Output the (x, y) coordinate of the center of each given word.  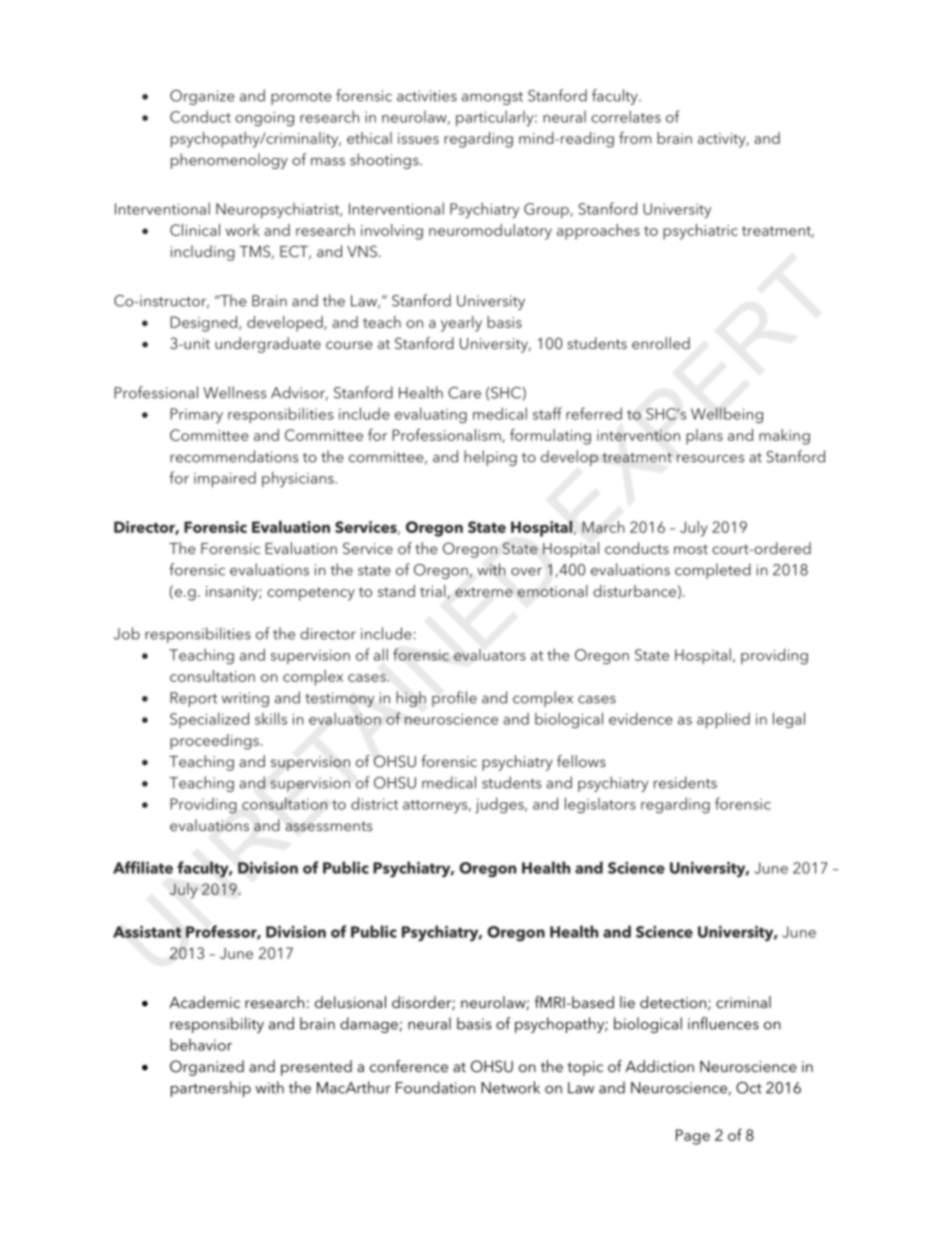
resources (710, 458)
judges (500, 805)
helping (490, 458)
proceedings (214, 742)
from (635, 137)
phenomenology (229, 161)
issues (418, 138)
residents (685, 782)
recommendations (234, 456)
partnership (211, 1089)
